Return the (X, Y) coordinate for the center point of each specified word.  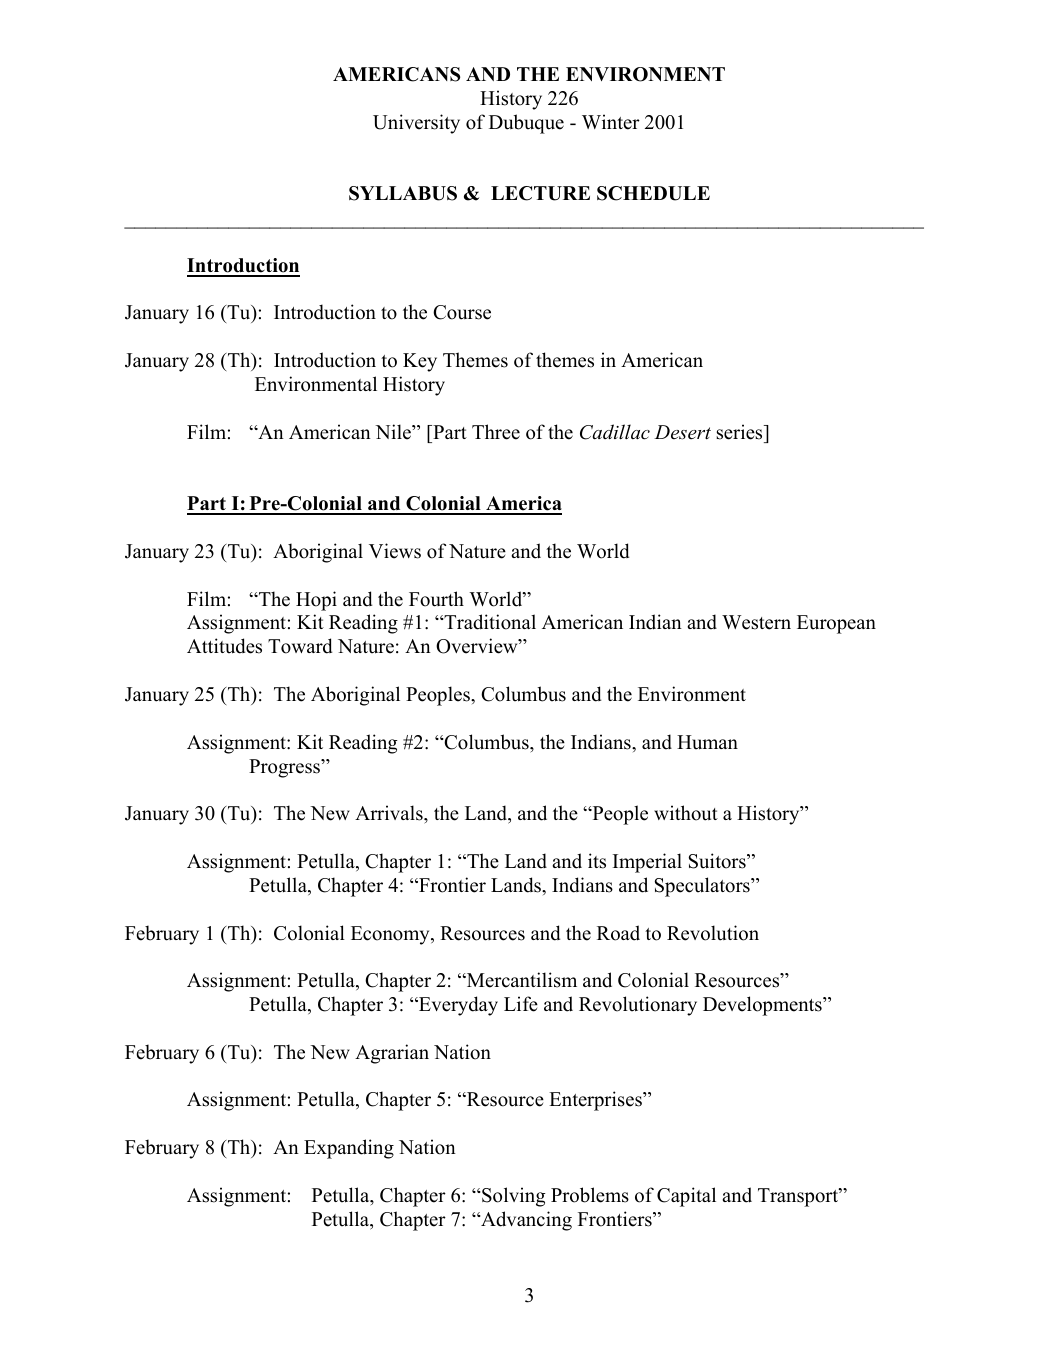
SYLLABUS (403, 193)
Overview (478, 646)
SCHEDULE (653, 193)
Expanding (349, 1149)
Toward (300, 646)
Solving (512, 1197)
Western (756, 622)
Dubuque (526, 124)
